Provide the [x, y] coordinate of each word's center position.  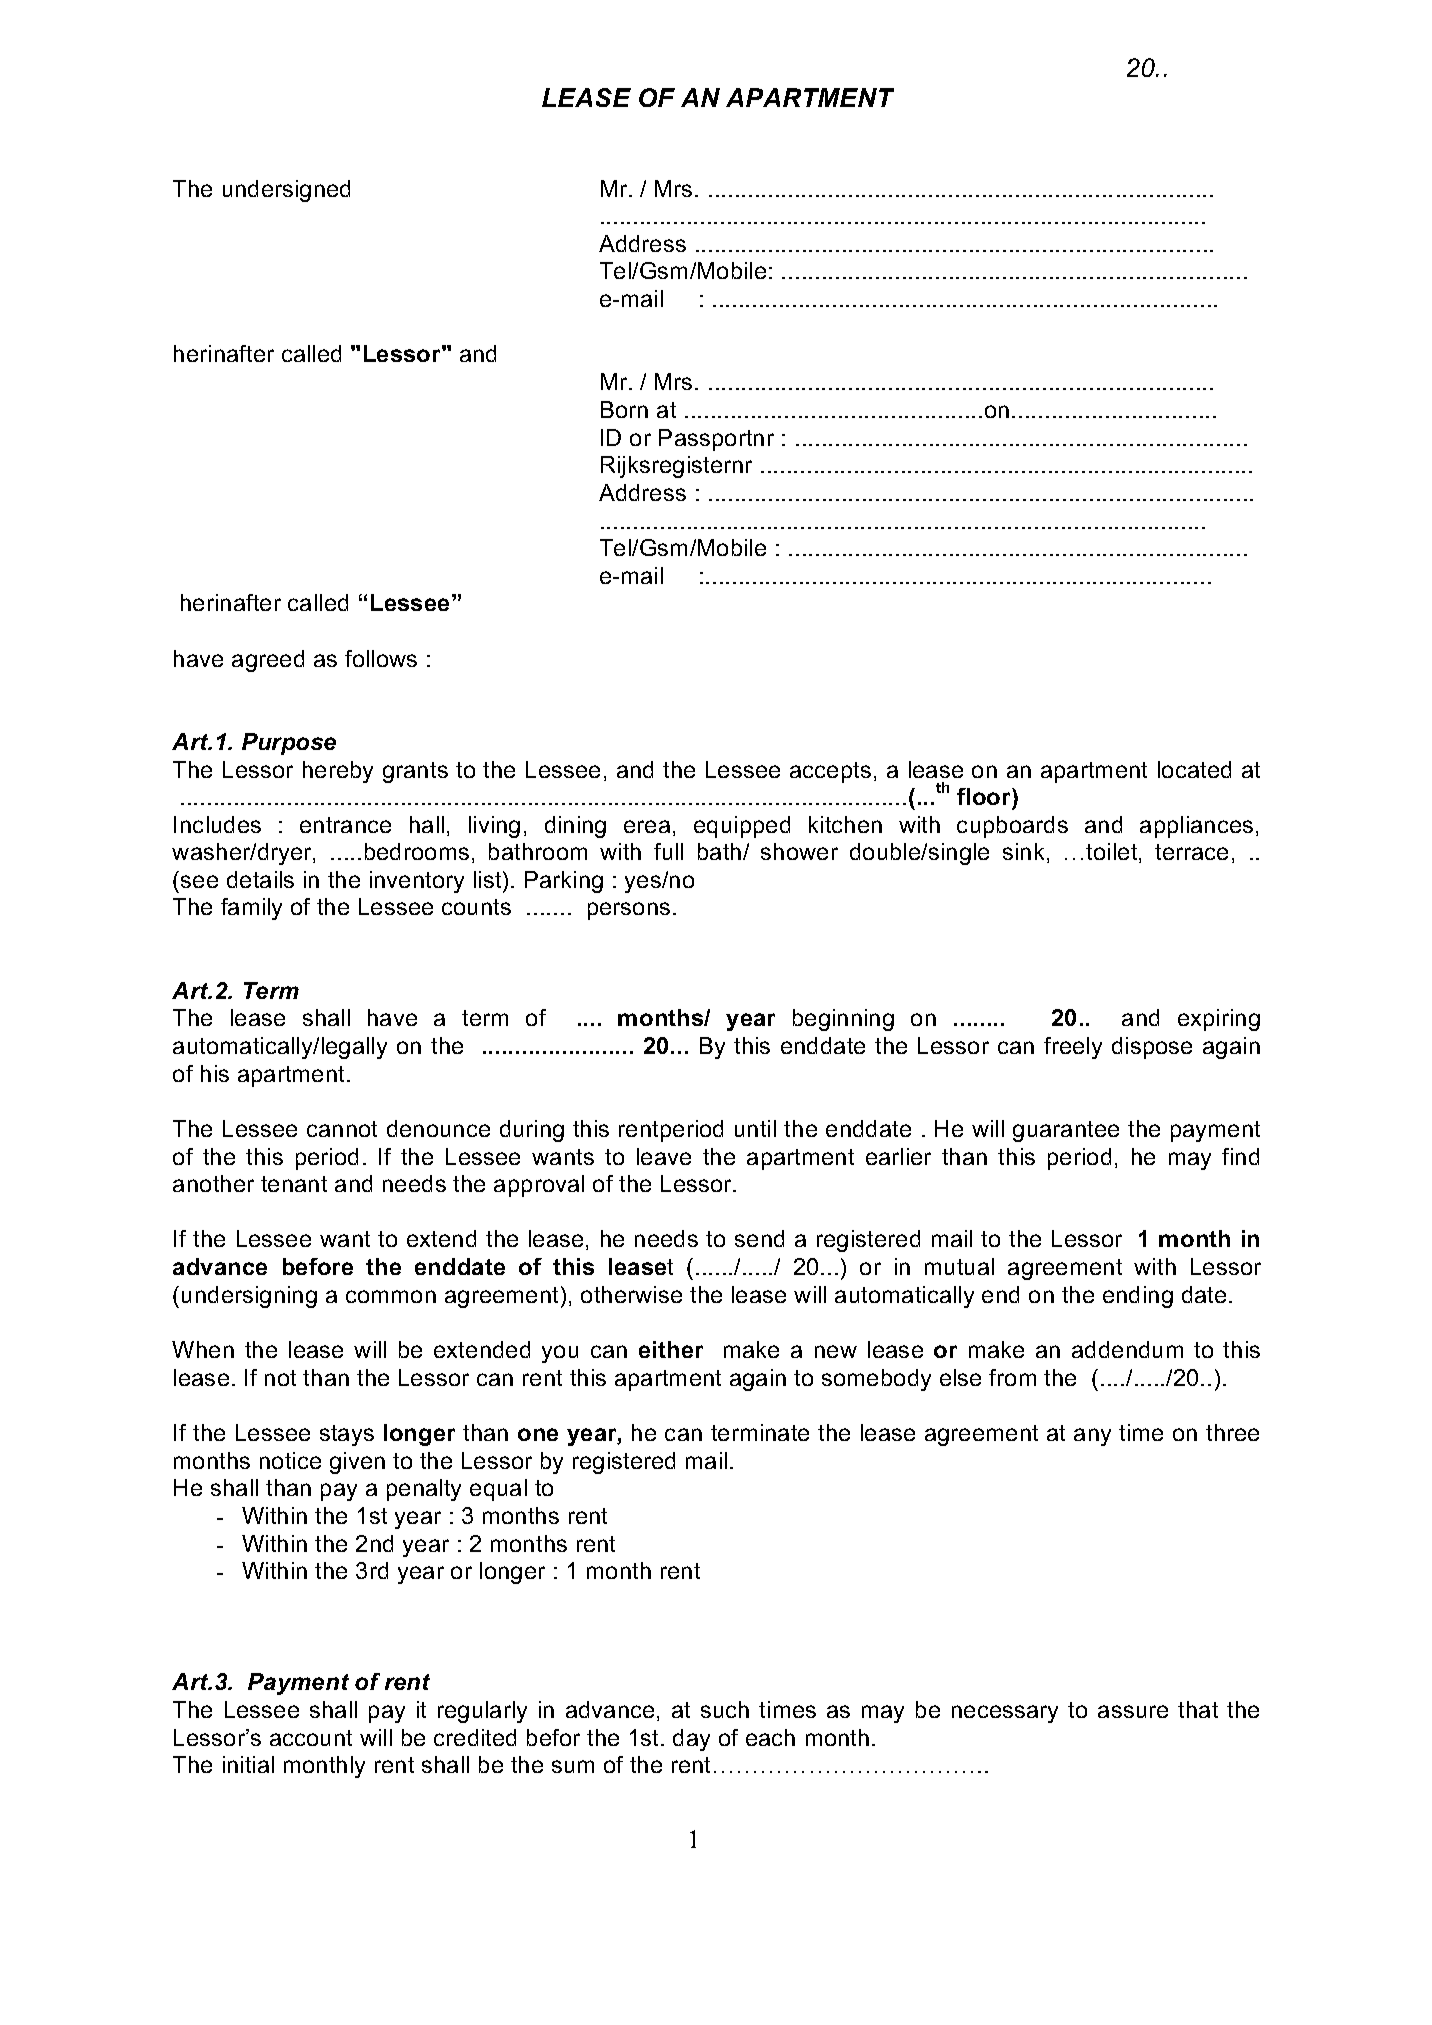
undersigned [286, 191]
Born [624, 409]
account [311, 1738]
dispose [1152, 1048]
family [251, 909]
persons [629, 911]
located [1194, 769]
